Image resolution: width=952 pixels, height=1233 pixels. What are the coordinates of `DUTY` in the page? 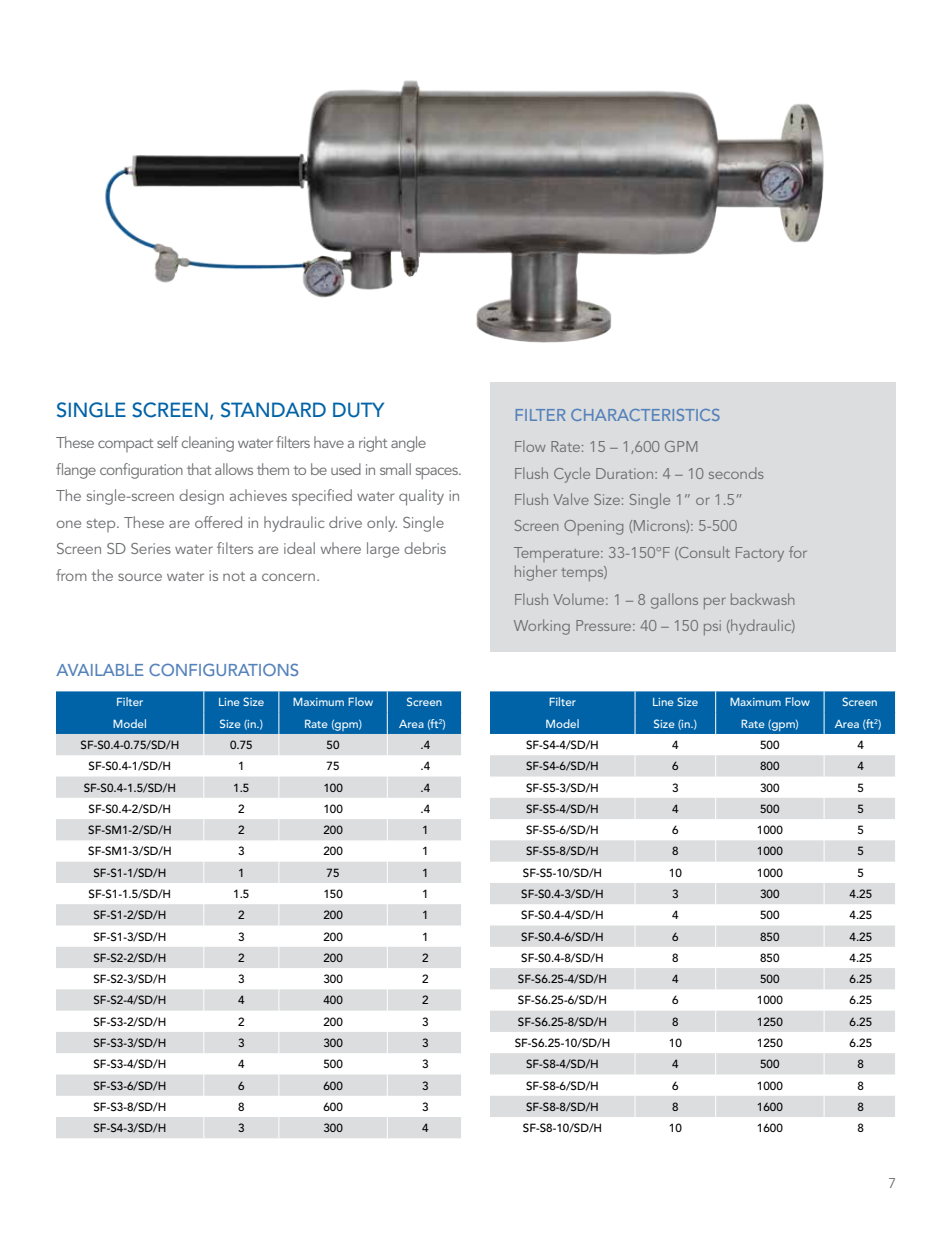 It's located at (358, 410).
